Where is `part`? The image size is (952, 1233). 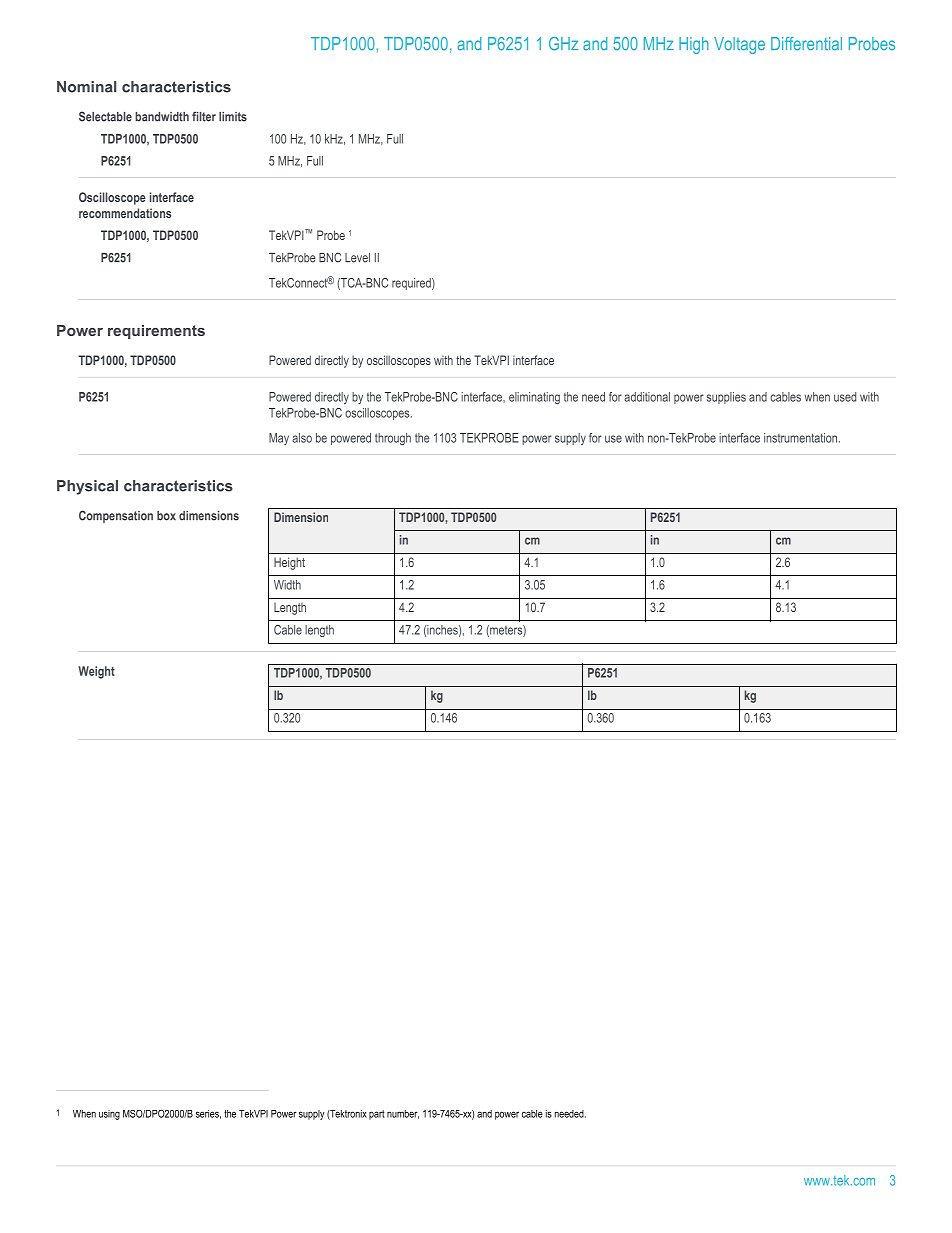
part is located at coordinates (377, 1115).
